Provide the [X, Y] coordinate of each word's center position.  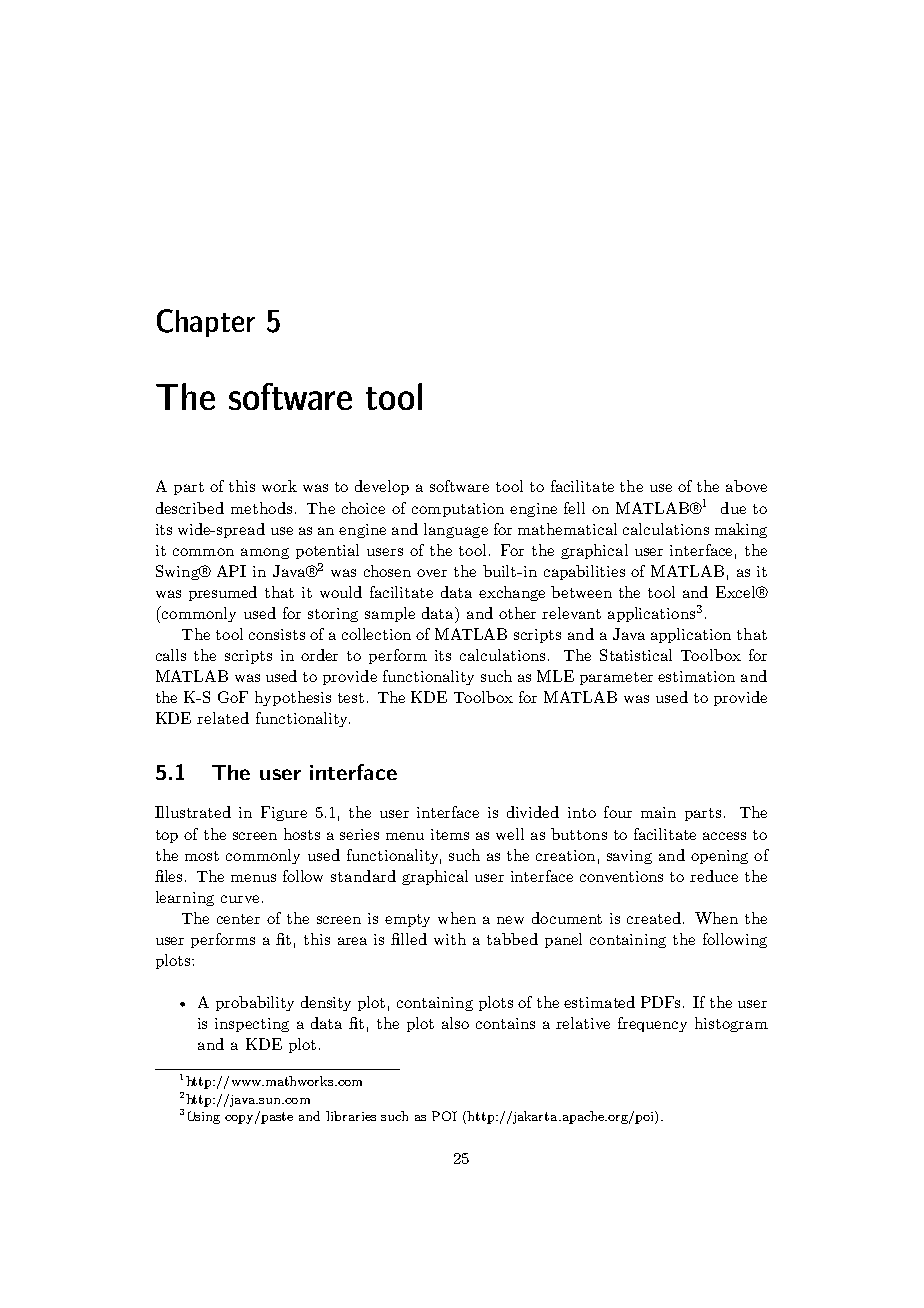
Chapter [206, 323]
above [746, 486]
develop [382, 487]
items [450, 834]
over [432, 573]
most [202, 856]
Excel [737, 592]
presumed [223, 593]
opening [719, 857]
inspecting [252, 1025]
